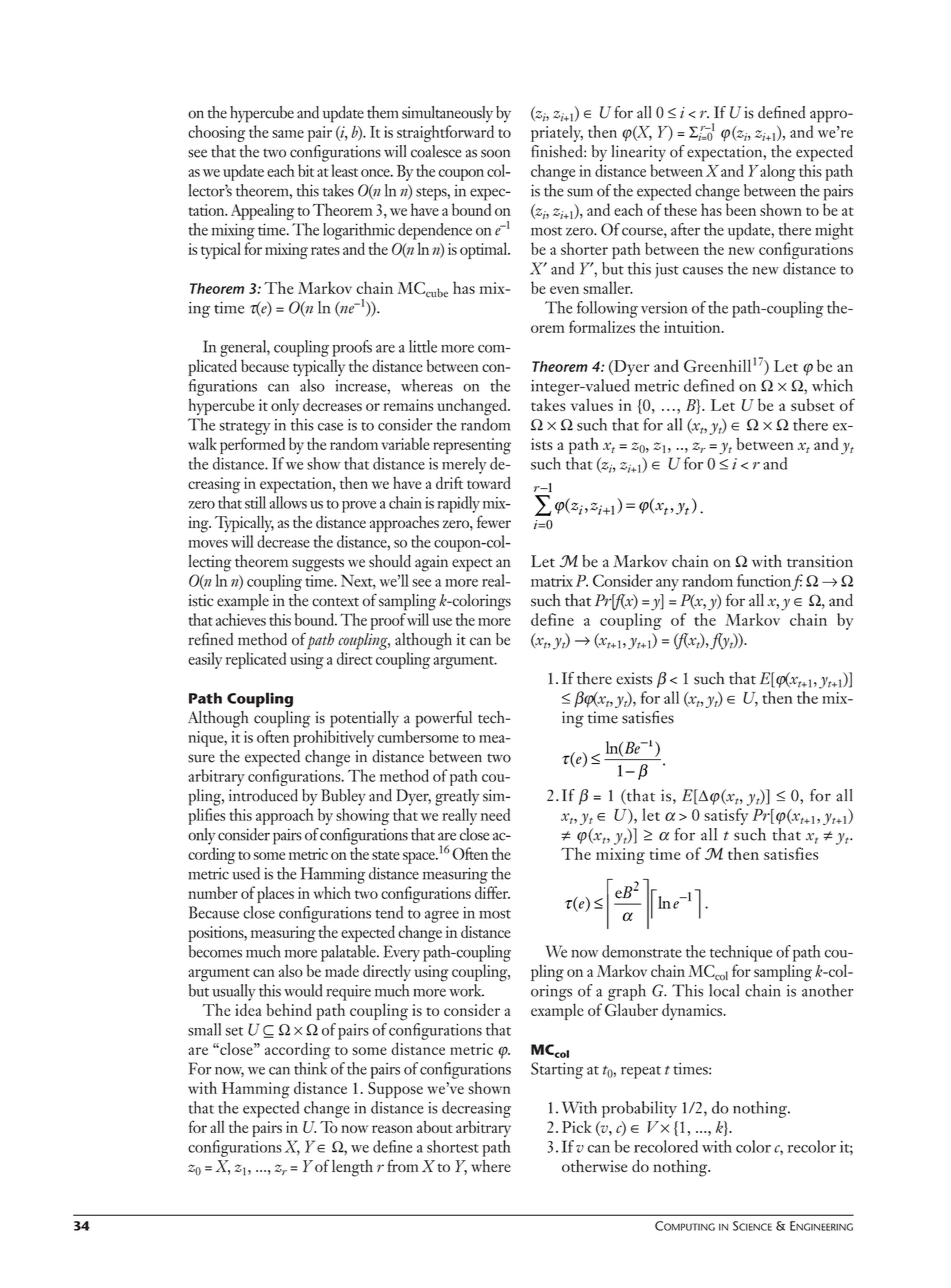 This page has height=1288, width=951. Describe the element at coordinates (288, 134) in the page. I see `same` at that location.
